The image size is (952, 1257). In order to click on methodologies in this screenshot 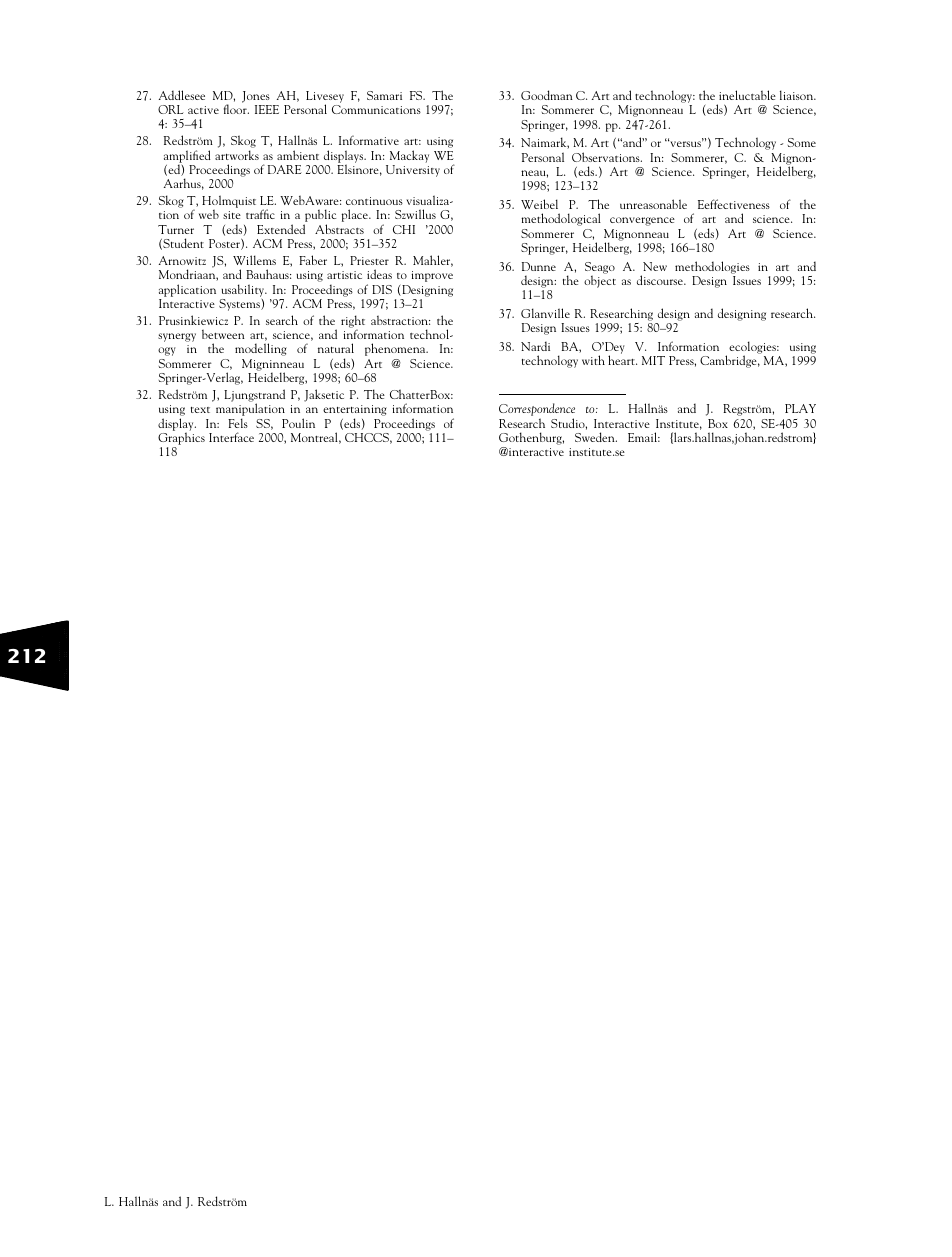, I will do `click(712, 267)`.
